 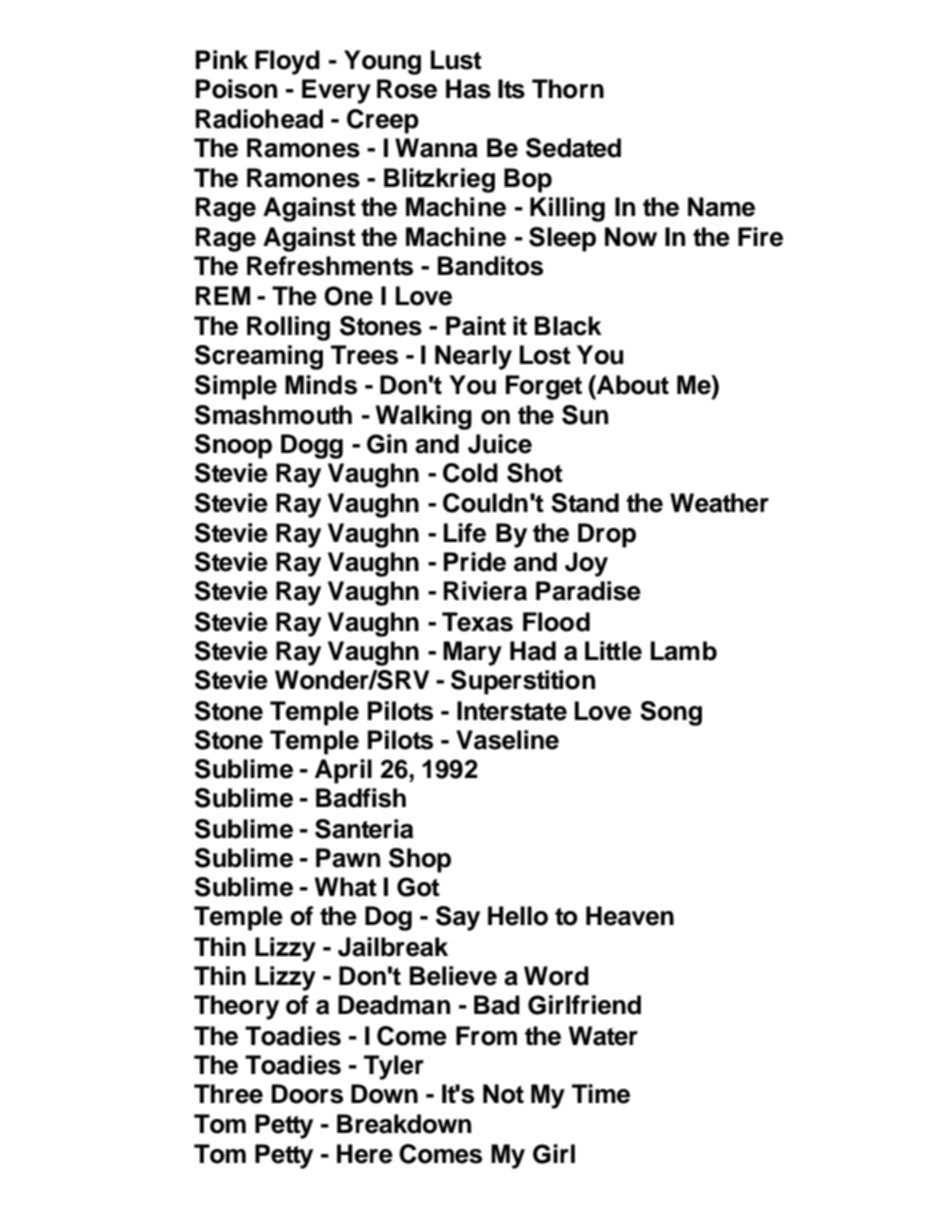 What do you see at coordinates (721, 207) in the page?
I see `Name` at bounding box center [721, 207].
